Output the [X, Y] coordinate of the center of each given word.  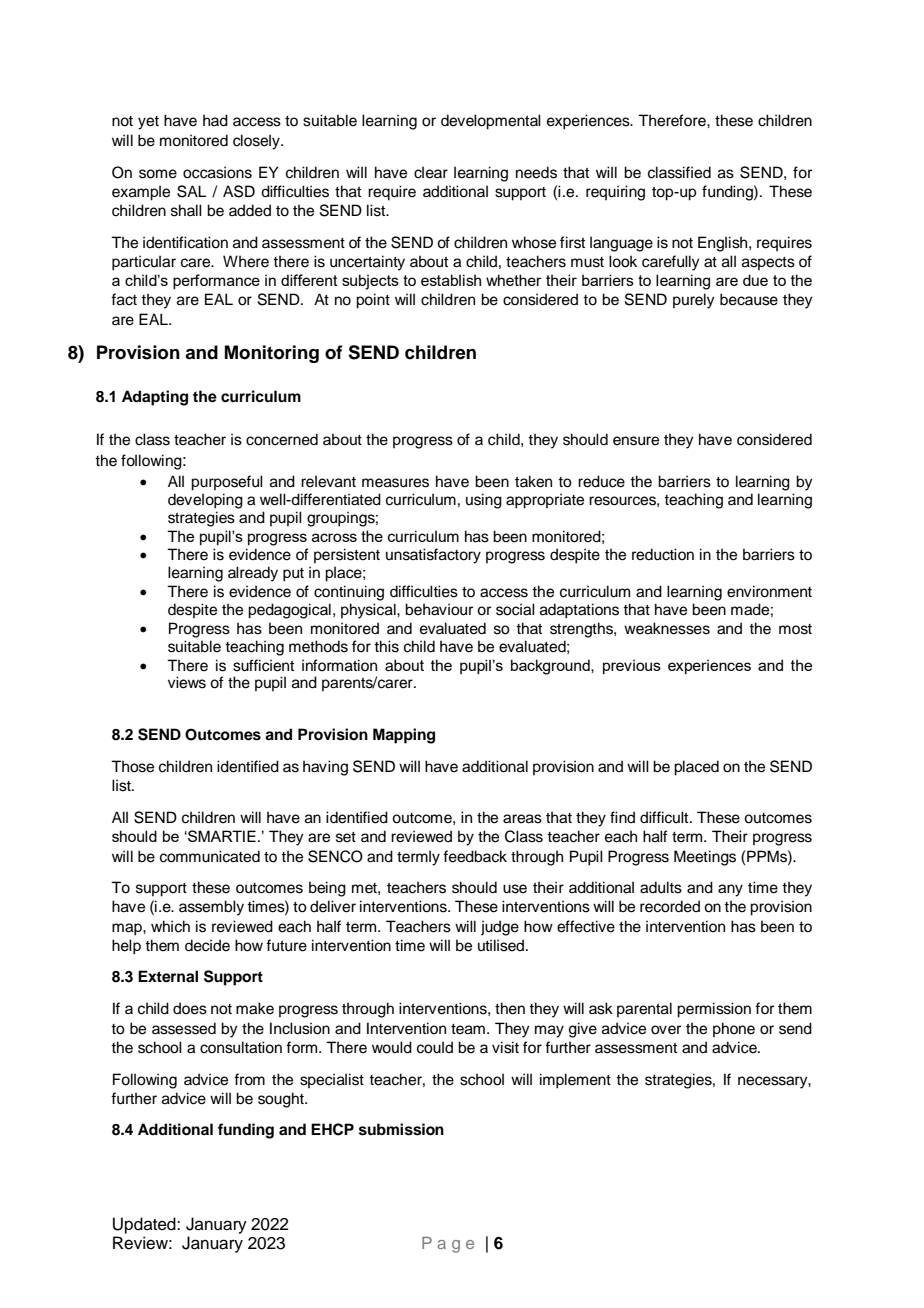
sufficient [263, 665]
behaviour [439, 609]
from [249, 1079]
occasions [217, 172]
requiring [615, 193]
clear [431, 172]
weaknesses [667, 628]
